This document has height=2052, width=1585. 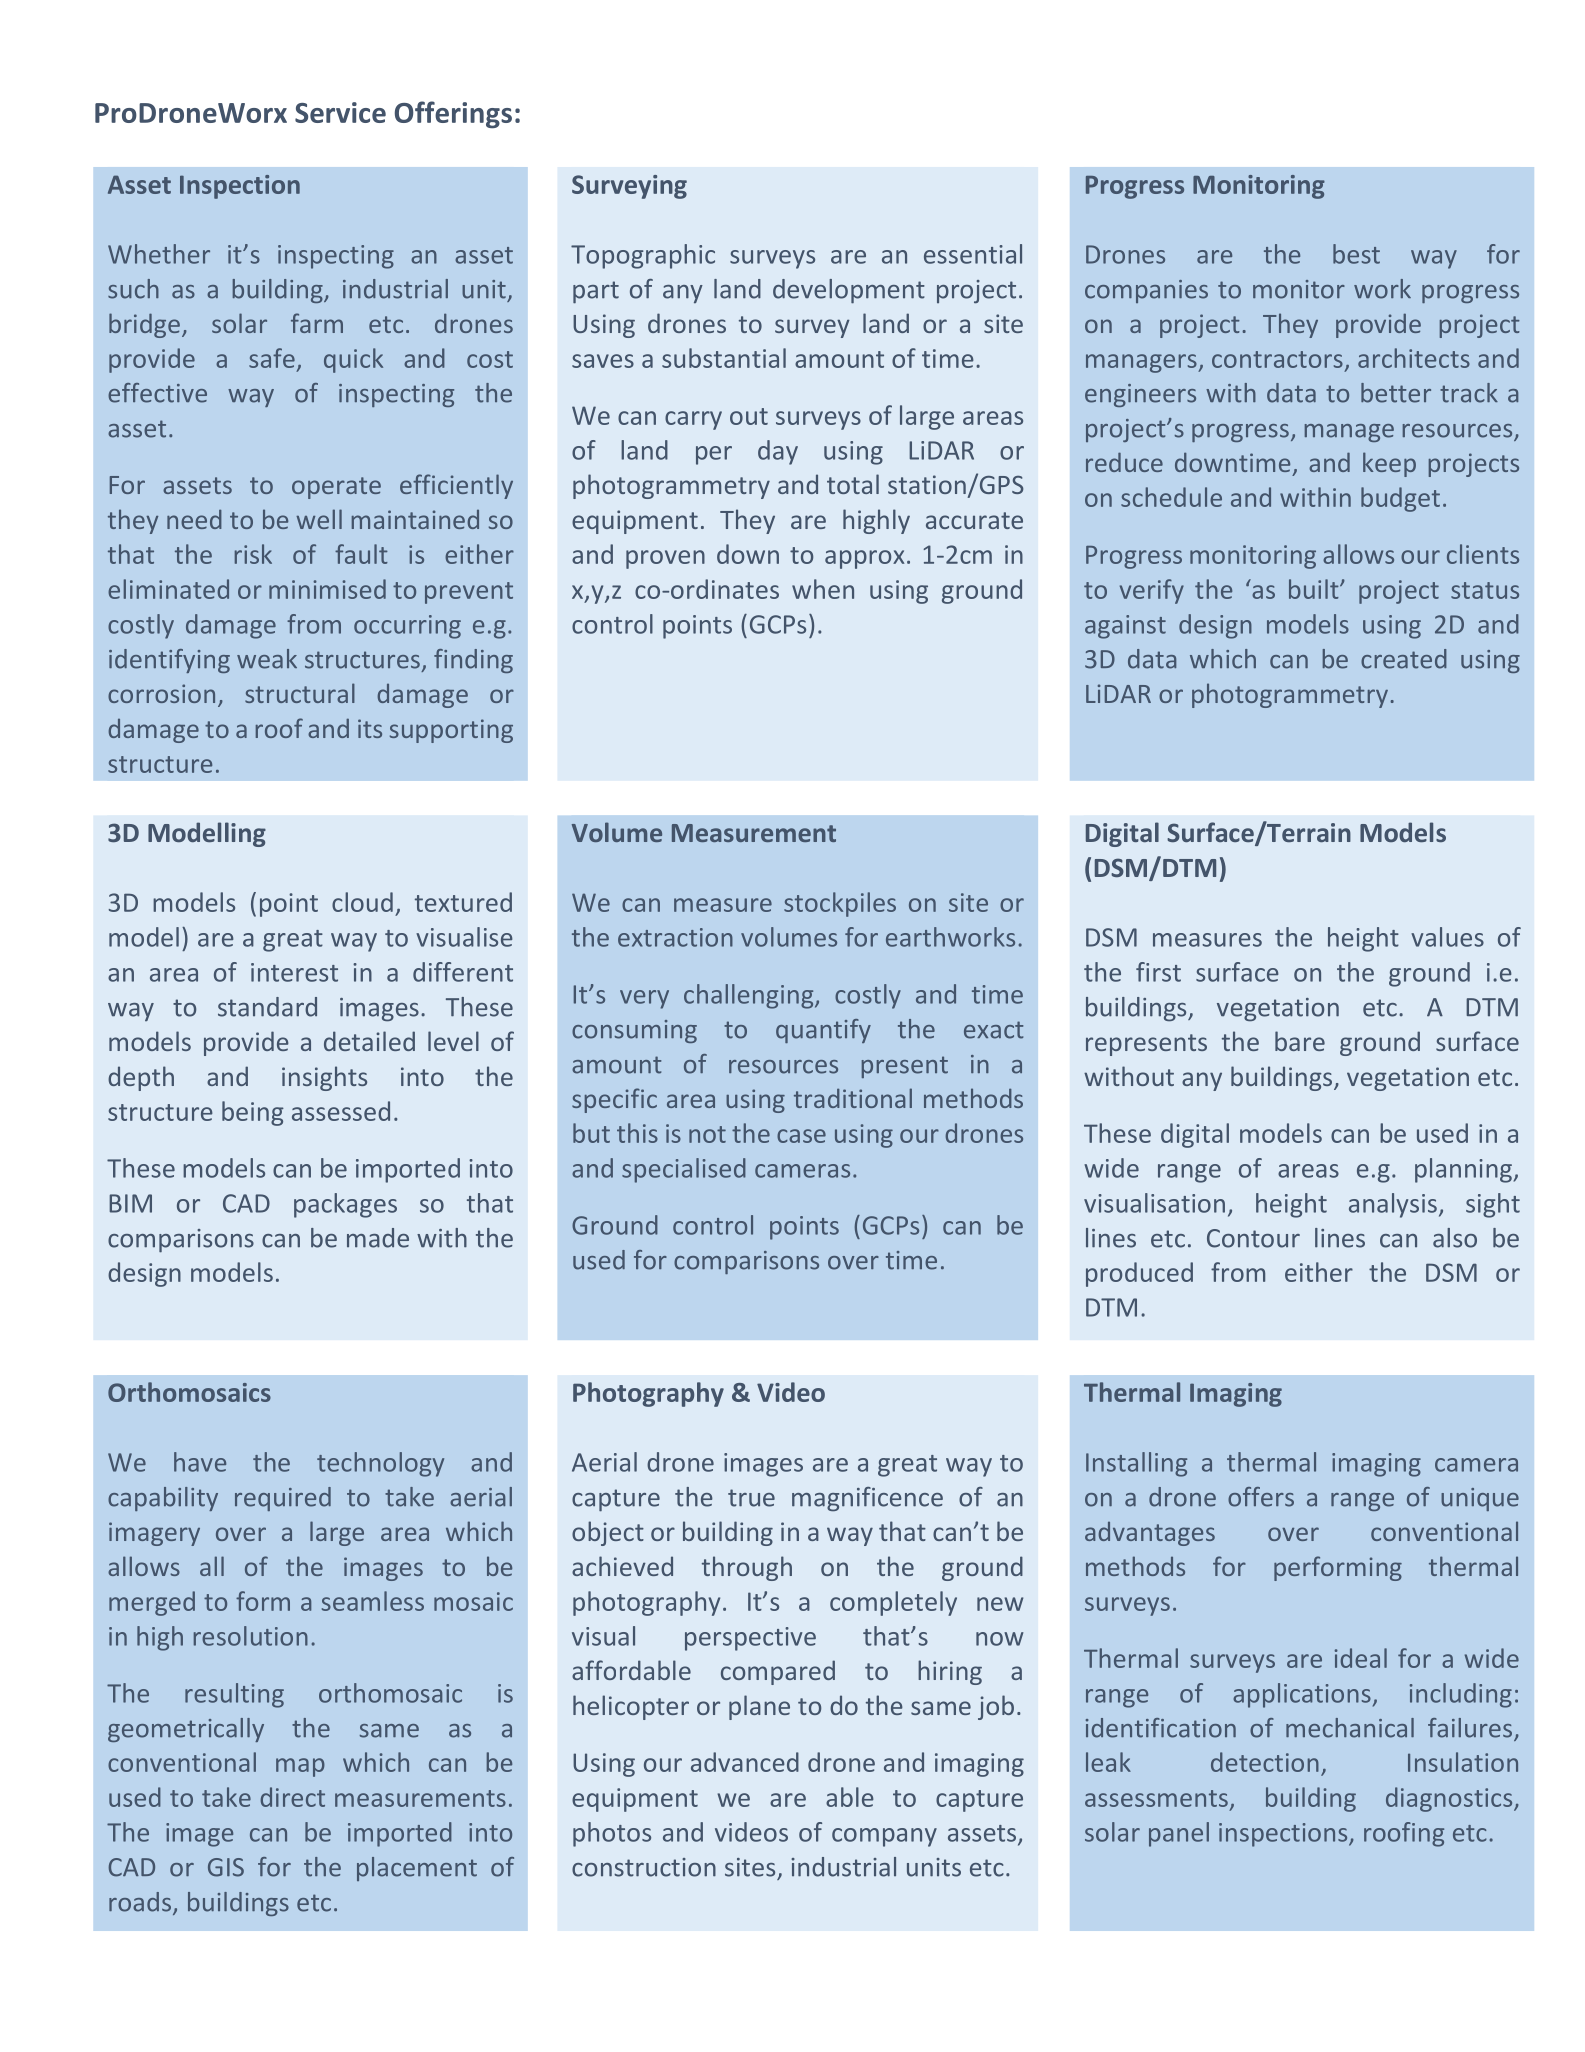 I want to click on development, so click(x=849, y=291).
